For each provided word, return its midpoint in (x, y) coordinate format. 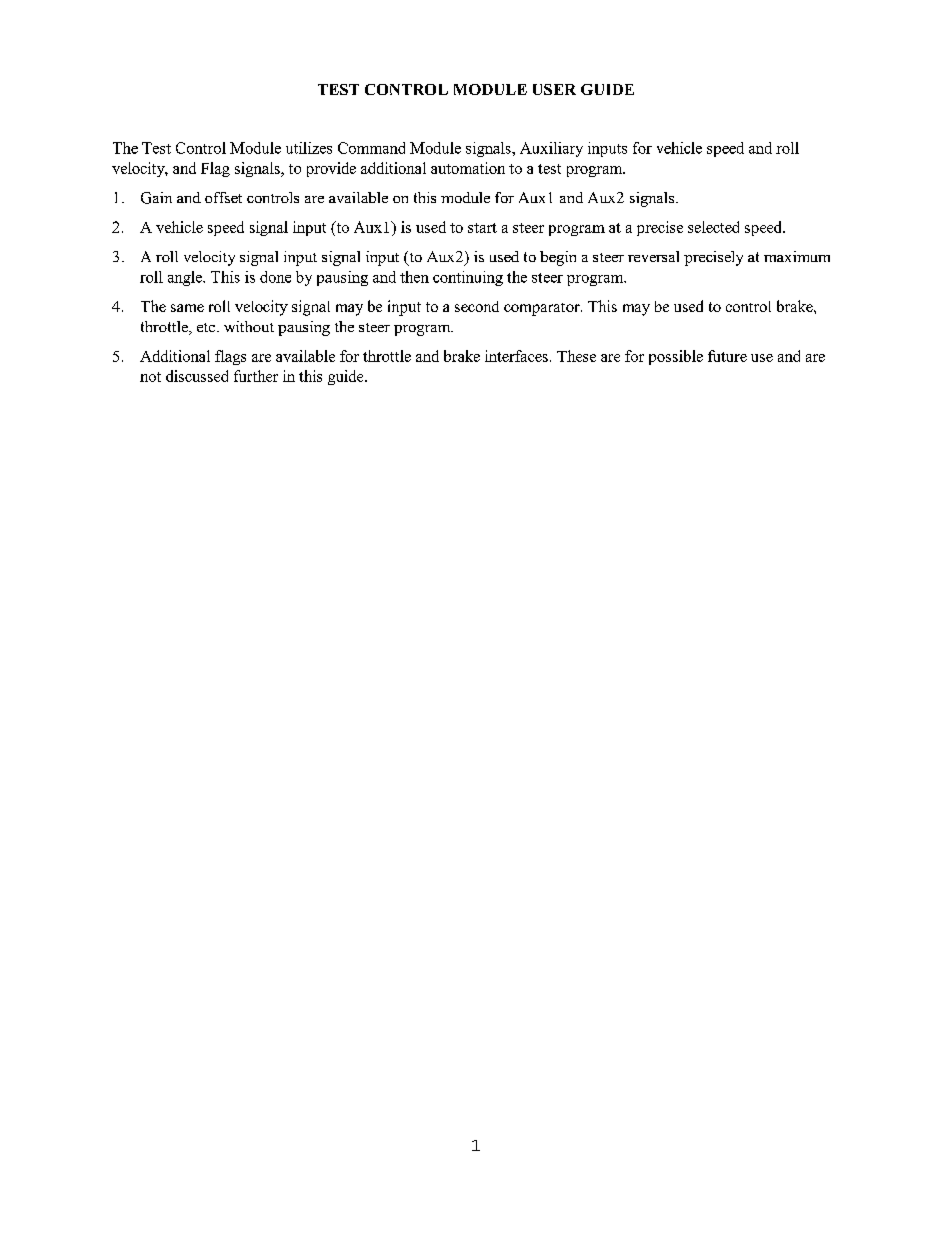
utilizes (309, 148)
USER (554, 89)
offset (223, 197)
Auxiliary (551, 149)
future (727, 356)
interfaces (516, 356)
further (256, 376)
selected (713, 227)
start (482, 228)
